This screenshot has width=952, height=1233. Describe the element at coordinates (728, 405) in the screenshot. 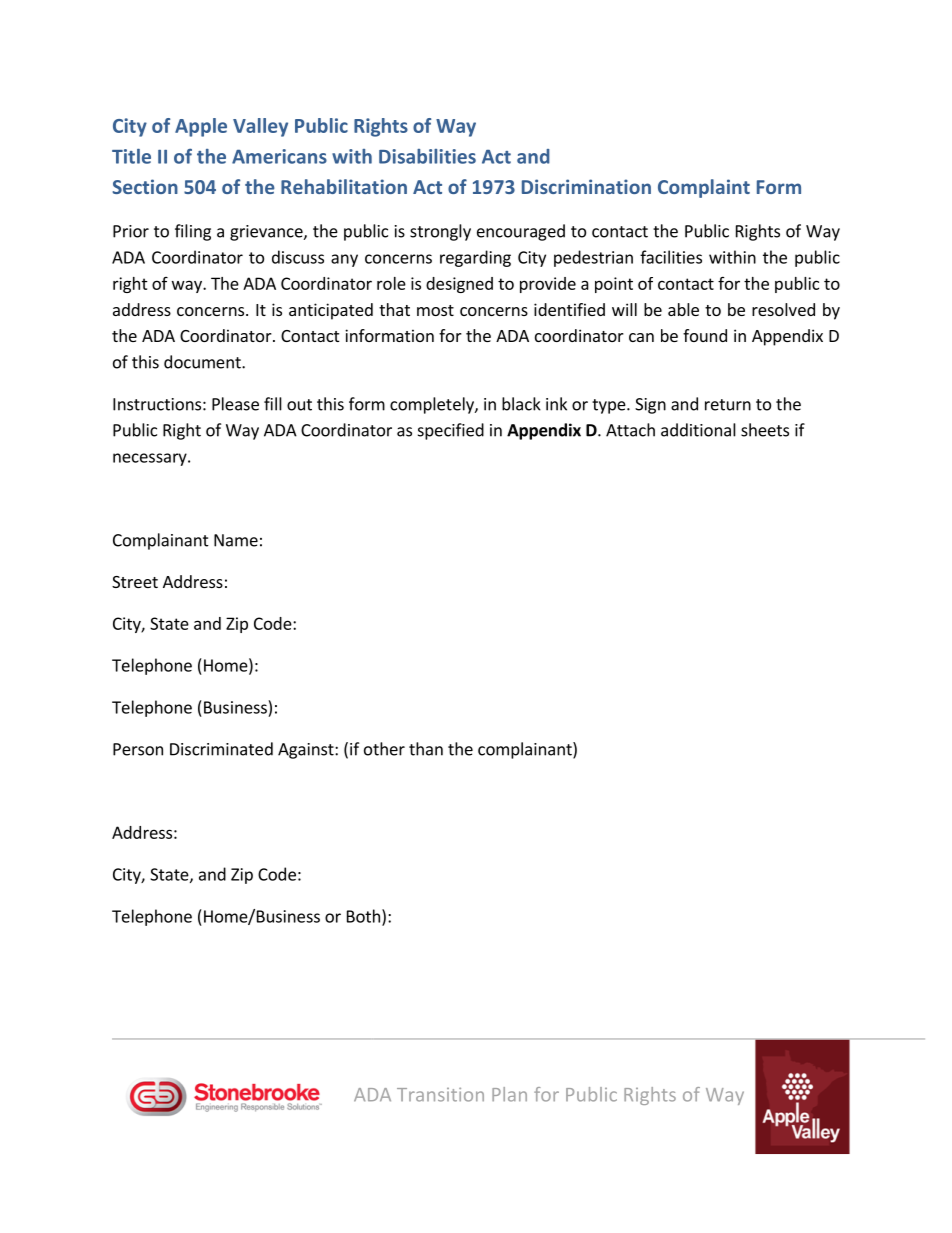

I see `return` at that location.
